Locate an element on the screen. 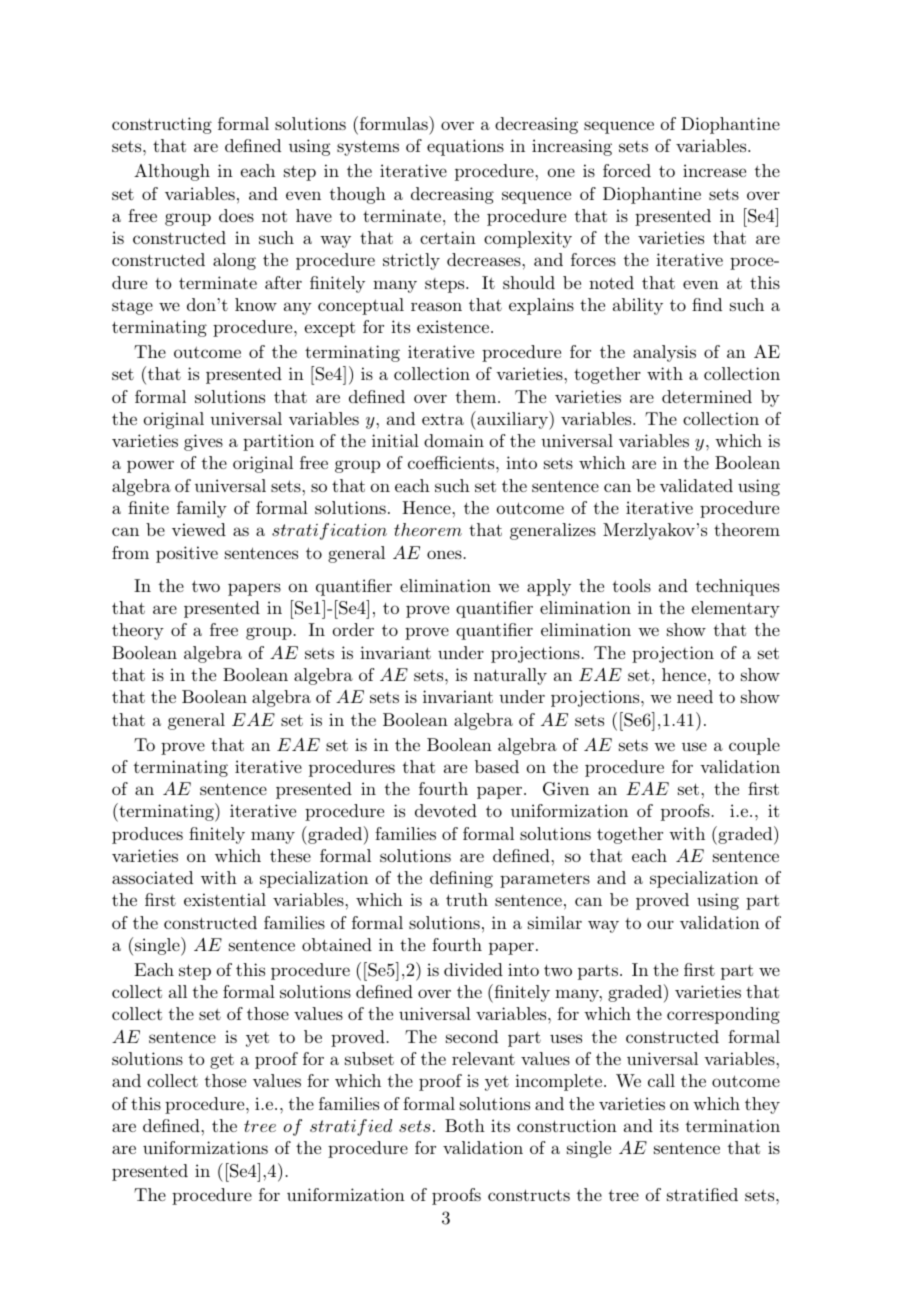 Image resolution: width=924 pixels, height=1308 pixels. termination is located at coordinates (732, 1125).
